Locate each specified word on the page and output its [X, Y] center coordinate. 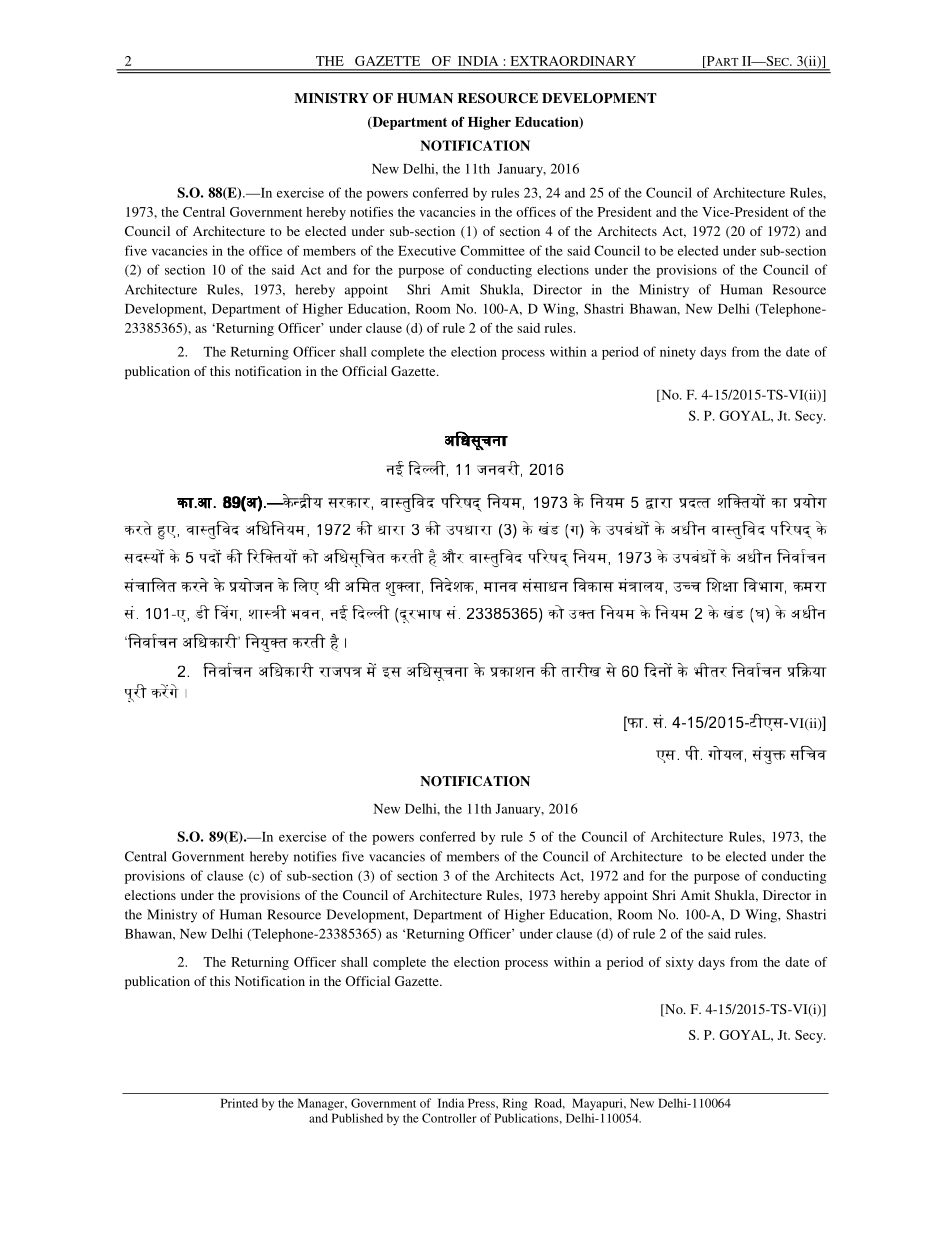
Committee [492, 250]
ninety [678, 353]
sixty [680, 963]
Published [357, 1118]
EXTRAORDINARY [573, 61]
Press [482, 1103]
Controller [449, 1118]
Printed [239, 1103]
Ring [515, 1104]
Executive [427, 250]
